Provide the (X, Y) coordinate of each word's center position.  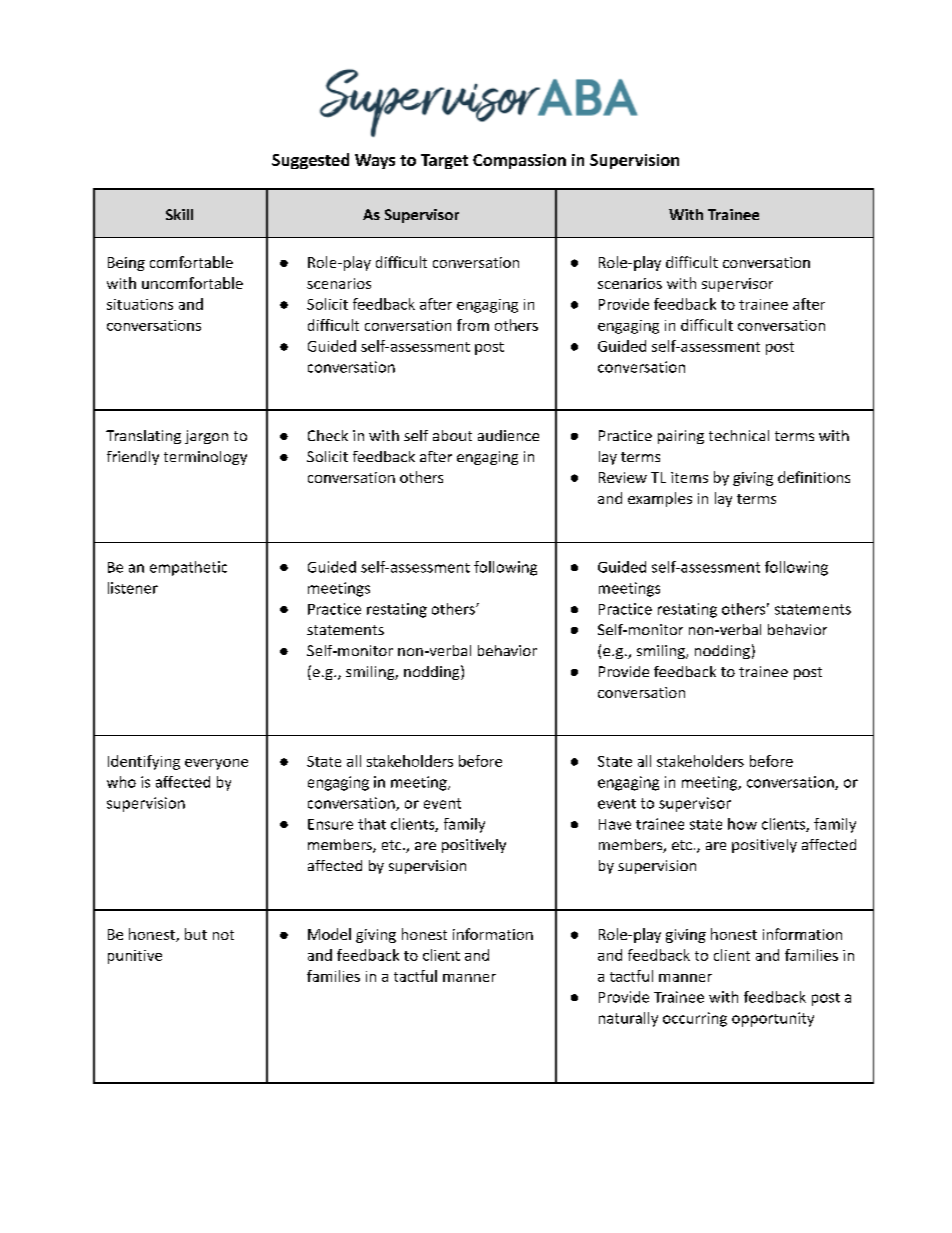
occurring (695, 1019)
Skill (179, 214)
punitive (135, 957)
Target (444, 161)
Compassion (519, 161)
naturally (628, 1019)
